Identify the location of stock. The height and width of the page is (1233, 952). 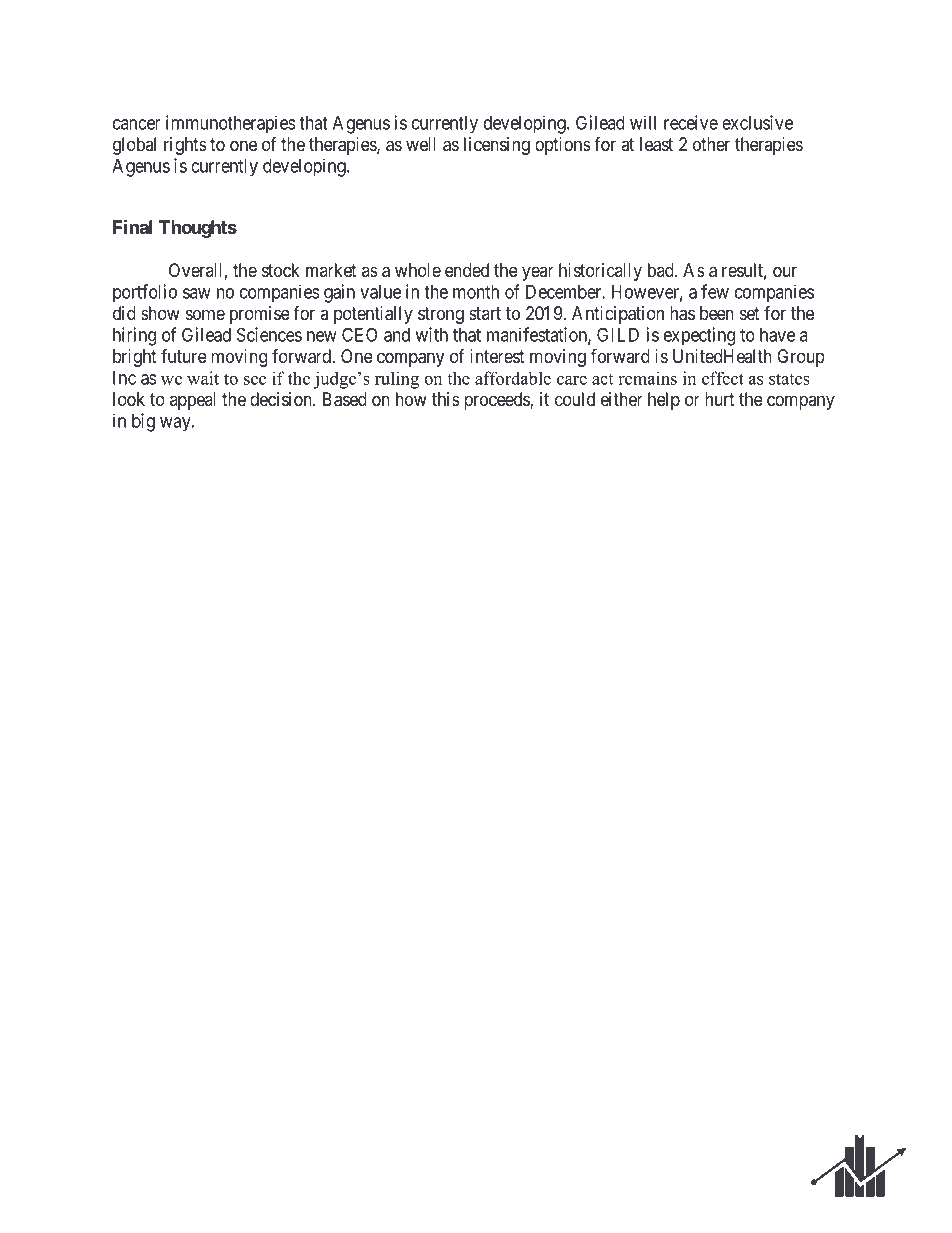
(281, 270).
